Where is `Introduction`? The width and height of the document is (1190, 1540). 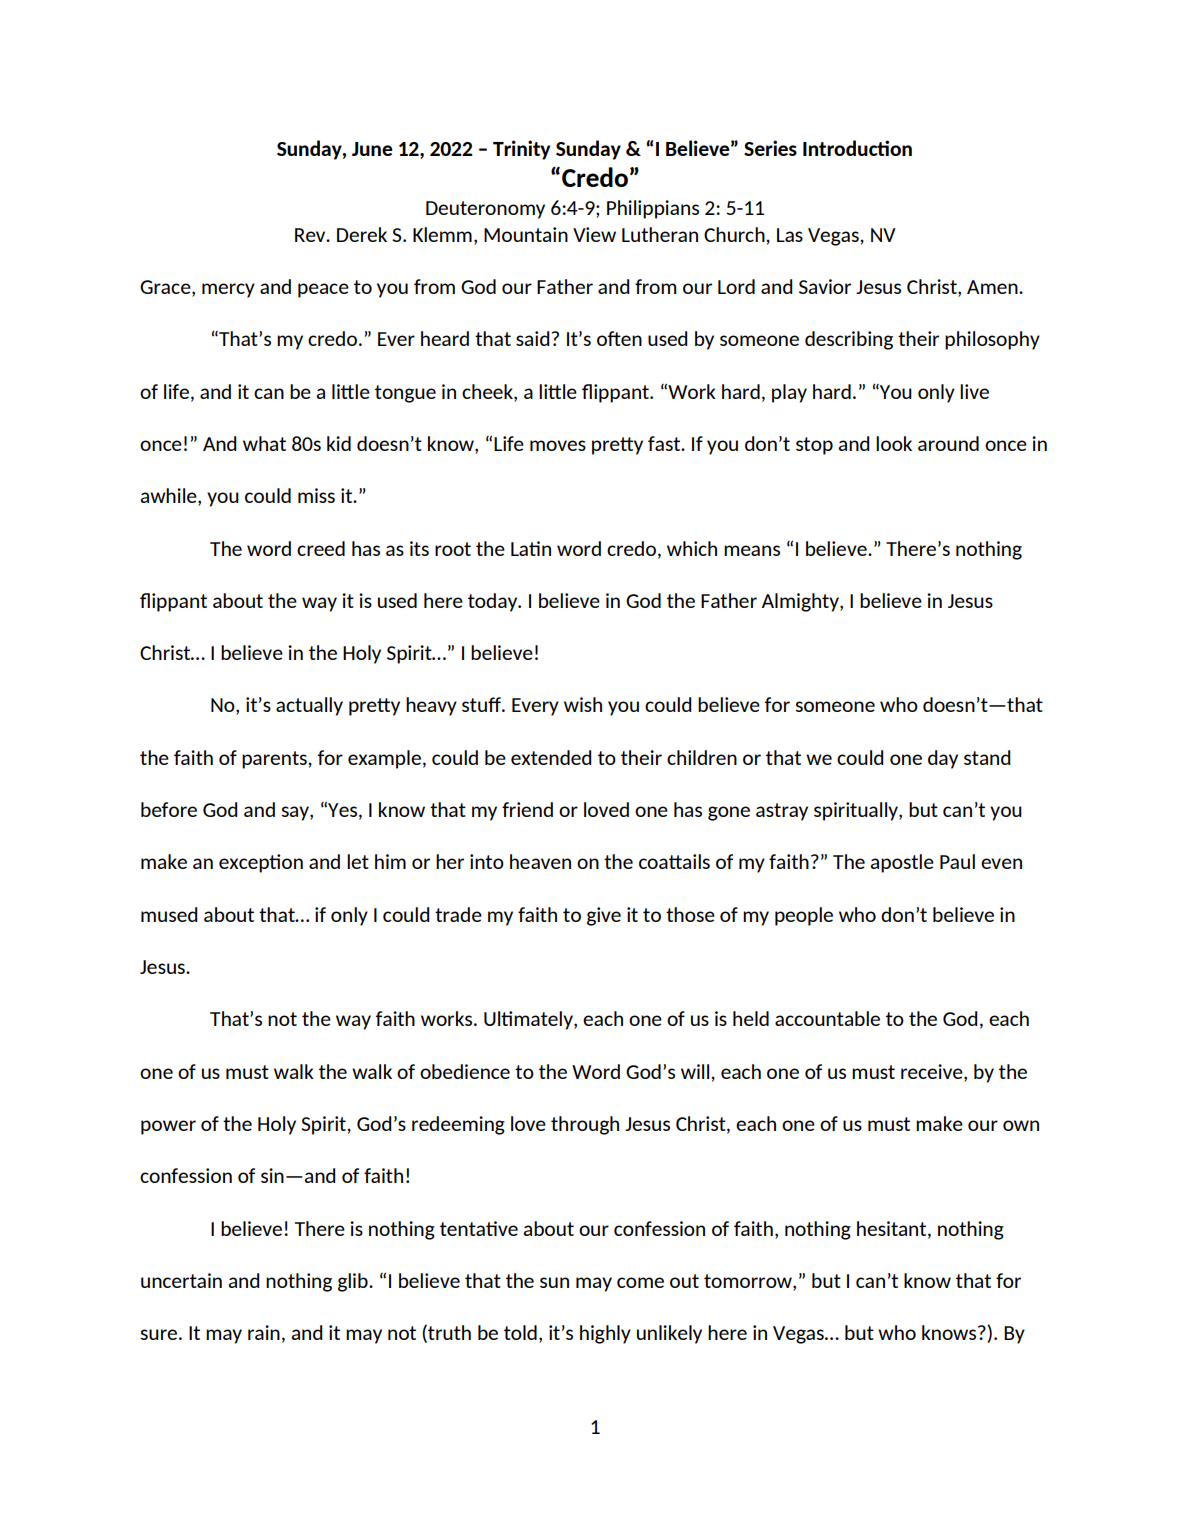
Introduction is located at coordinates (857, 148).
